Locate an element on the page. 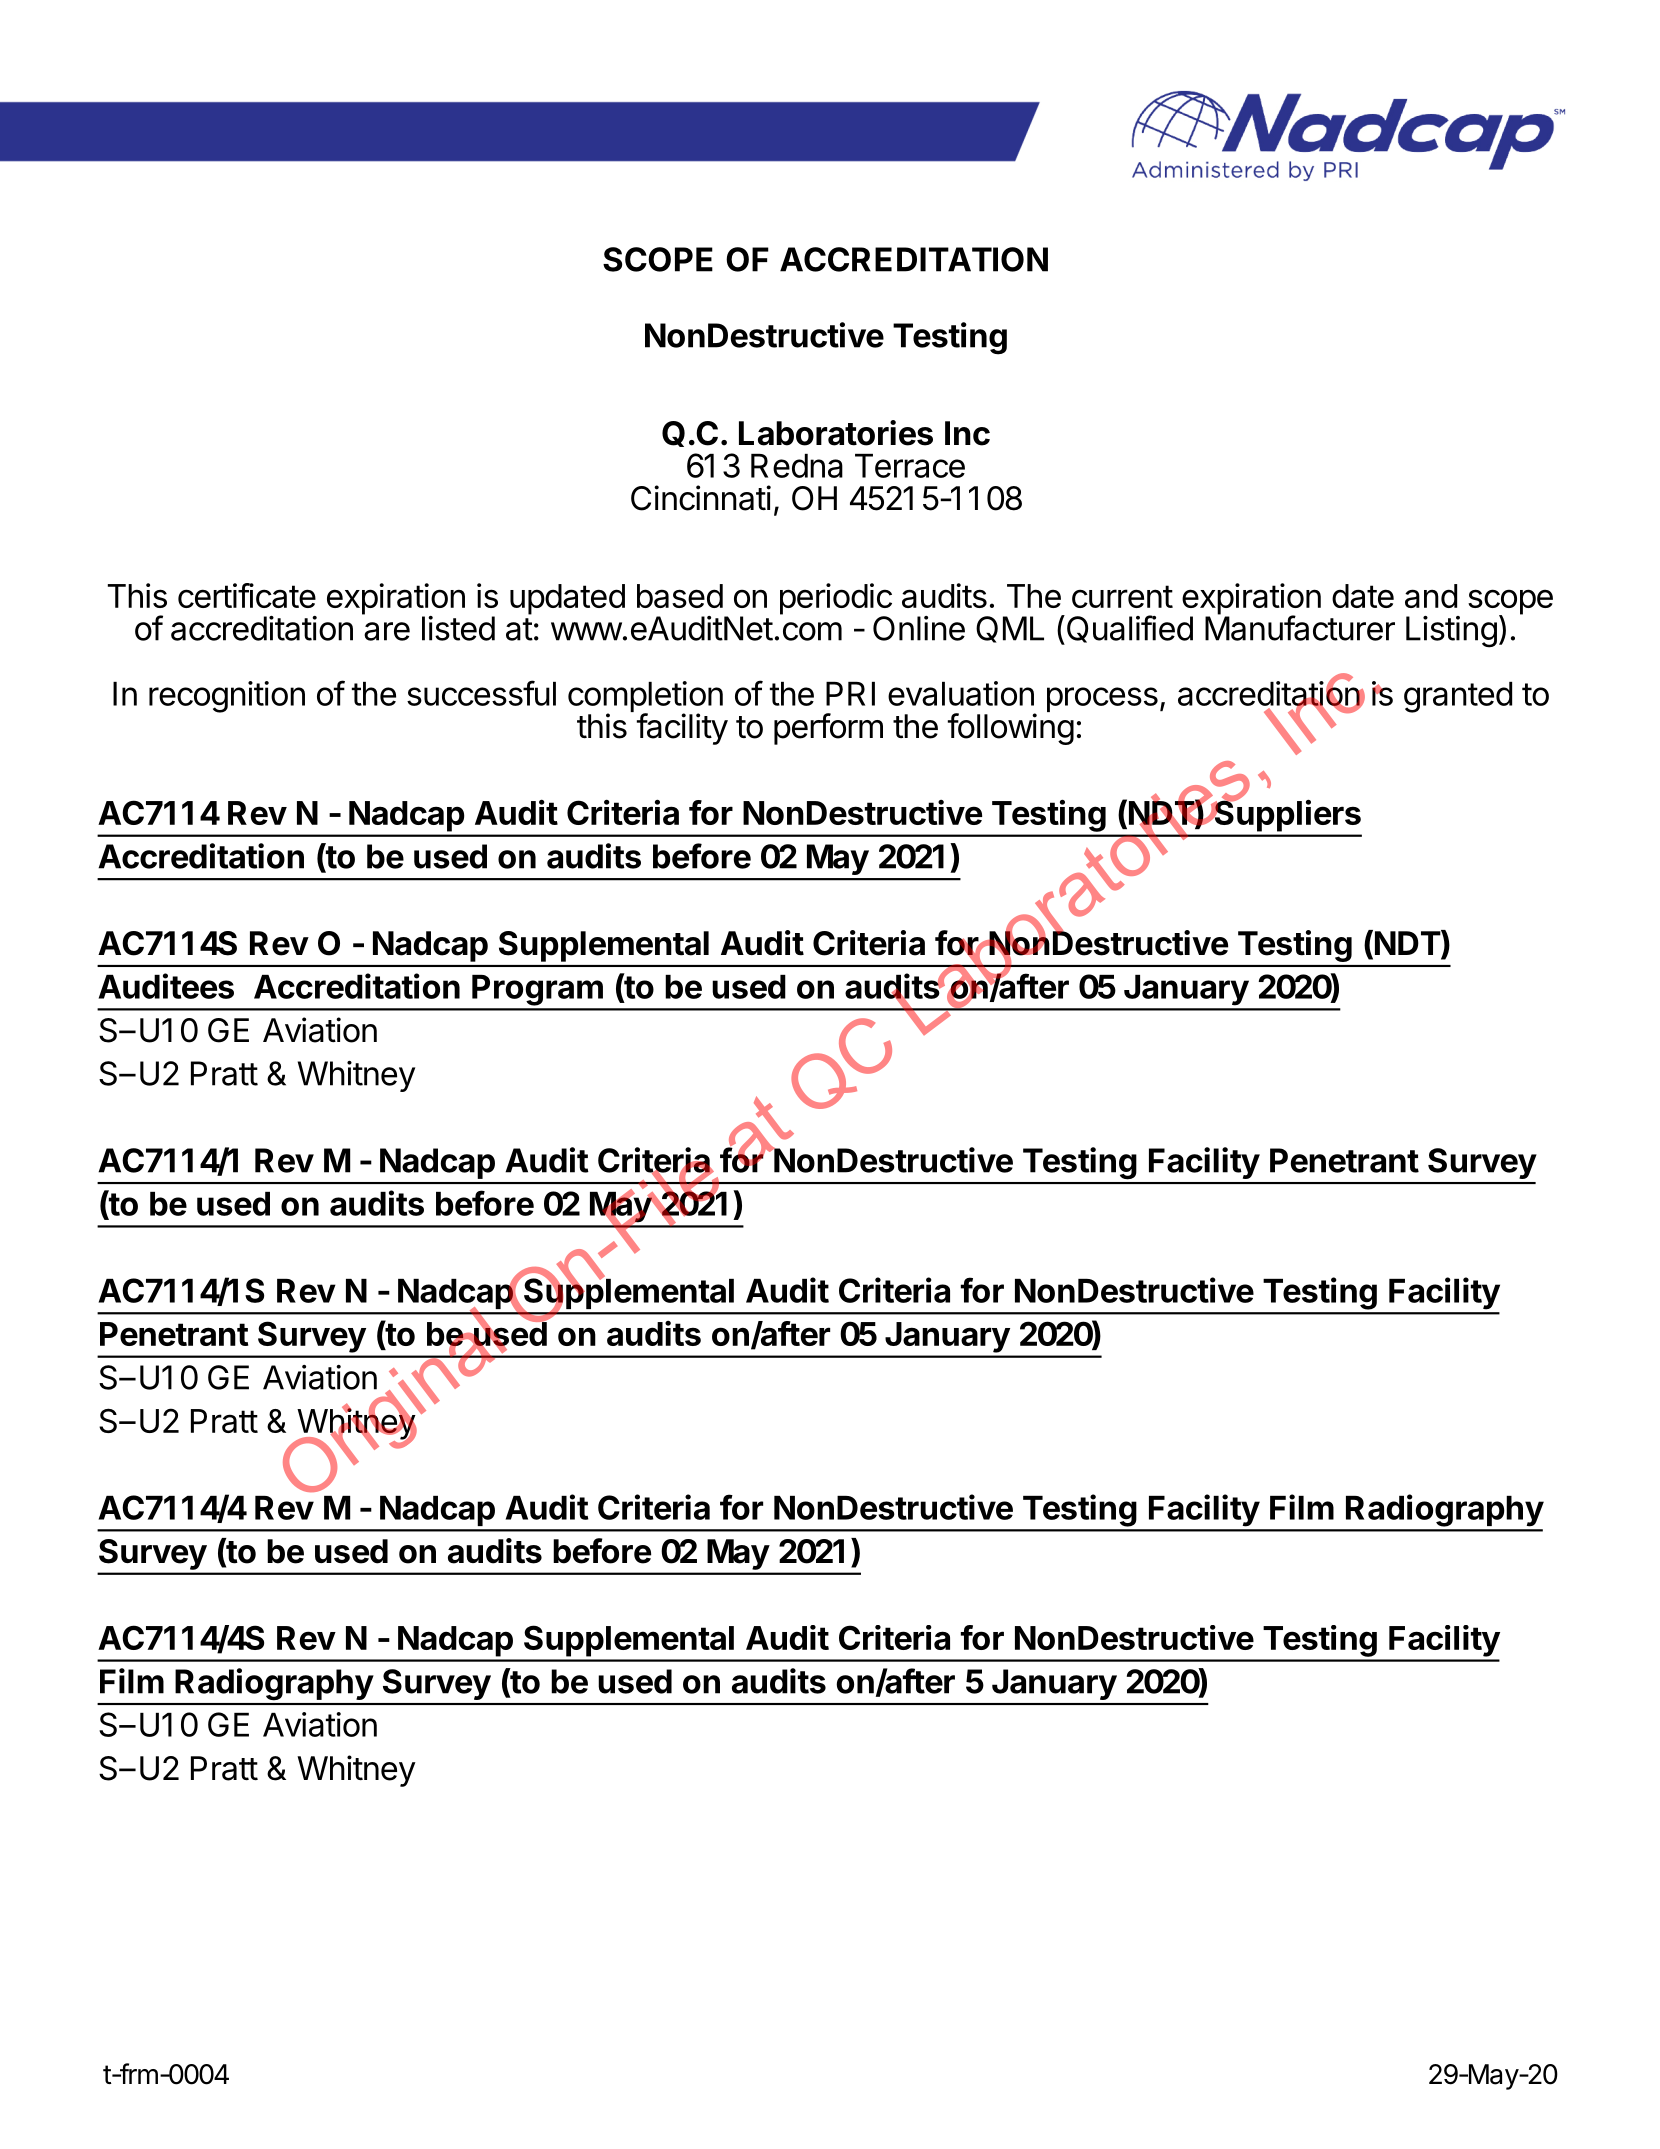  and is located at coordinates (1431, 596).
